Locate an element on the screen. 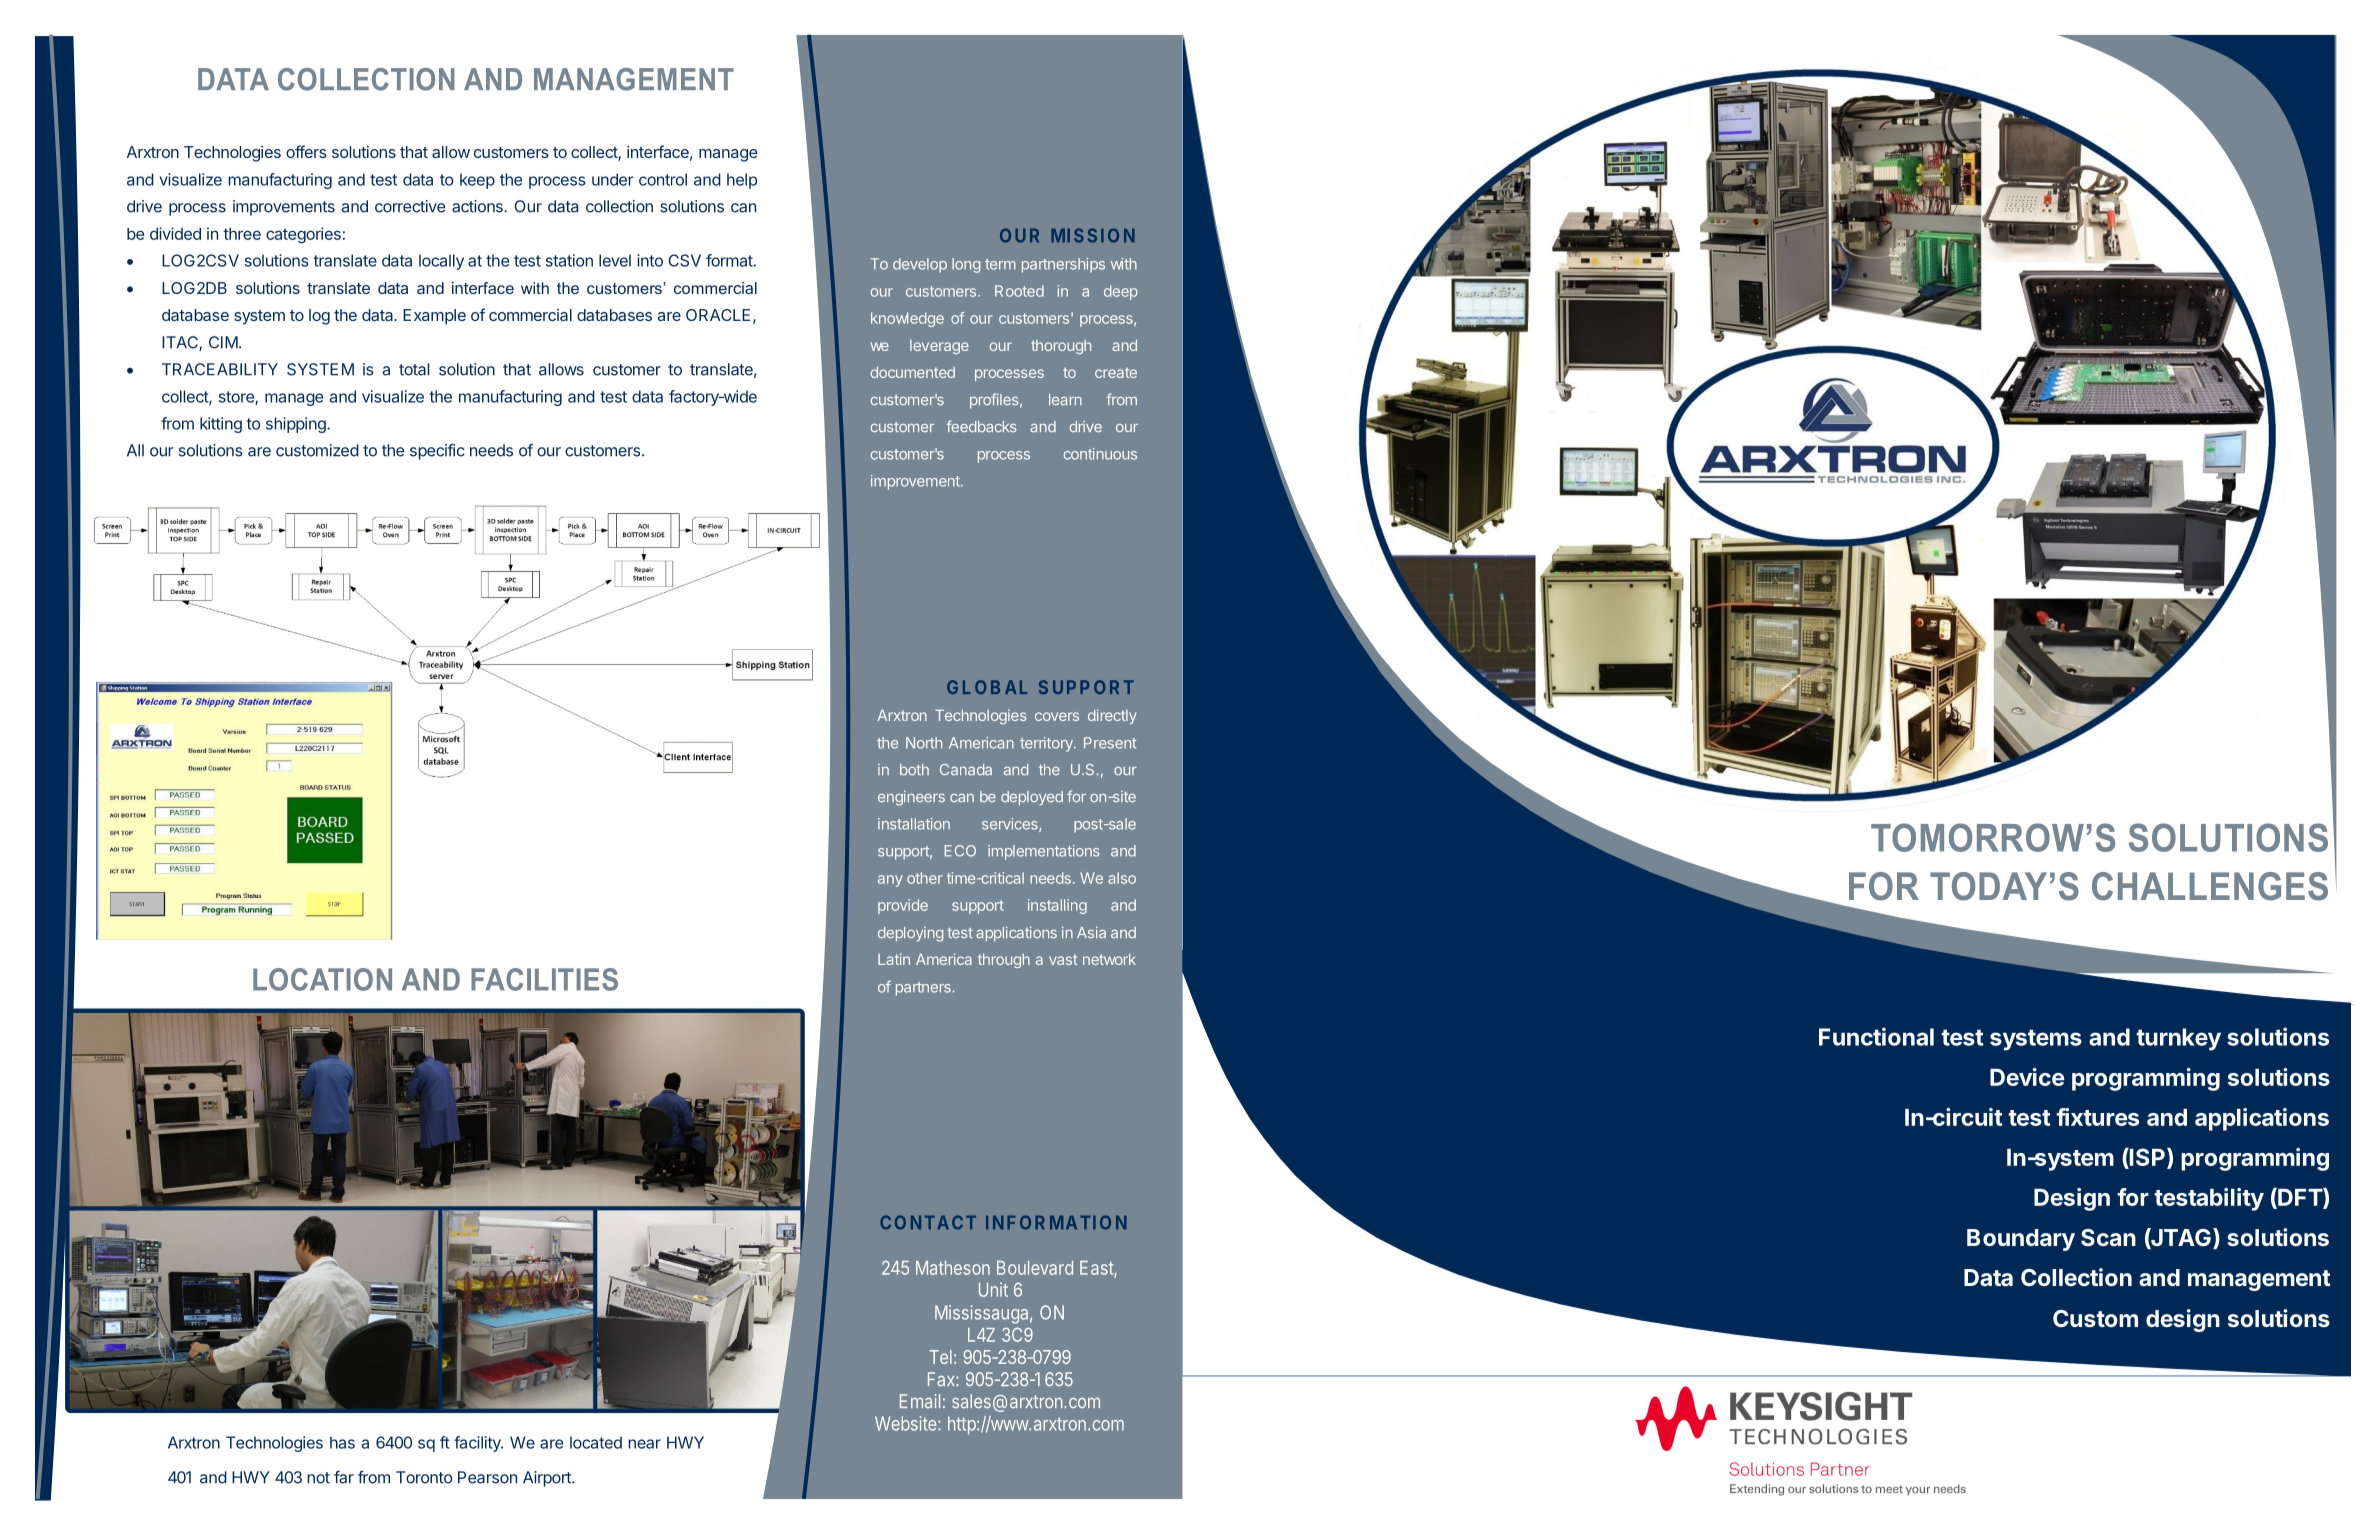  corrective is located at coordinates (410, 206).
